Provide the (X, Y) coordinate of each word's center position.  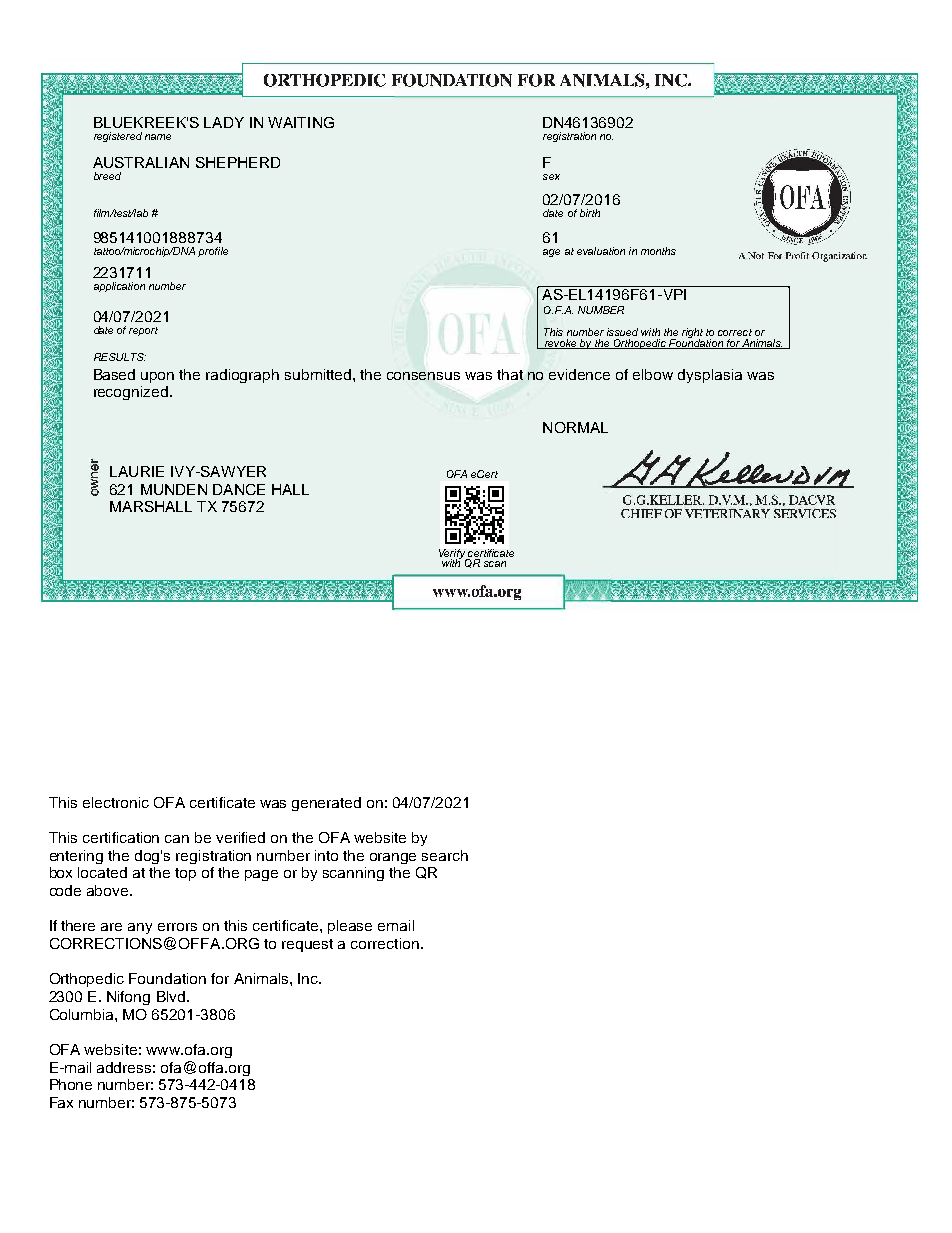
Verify (453, 555)
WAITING (301, 122)
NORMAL (575, 427)
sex (551, 177)
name (158, 137)
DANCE (239, 489)
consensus (423, 376)
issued (622, 332)
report (143, 331)
